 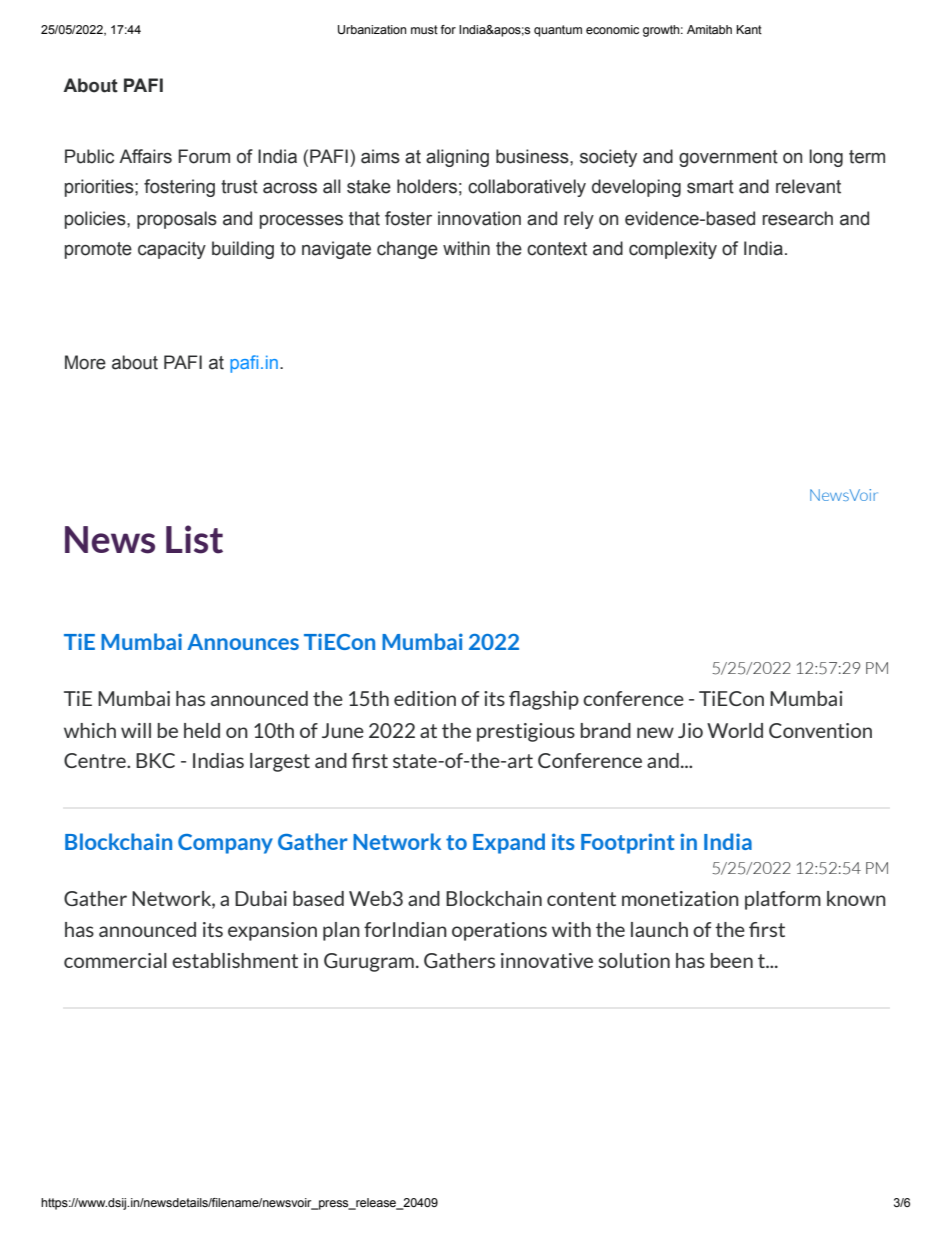 I want to click on World, so click(x=735, y=730).
